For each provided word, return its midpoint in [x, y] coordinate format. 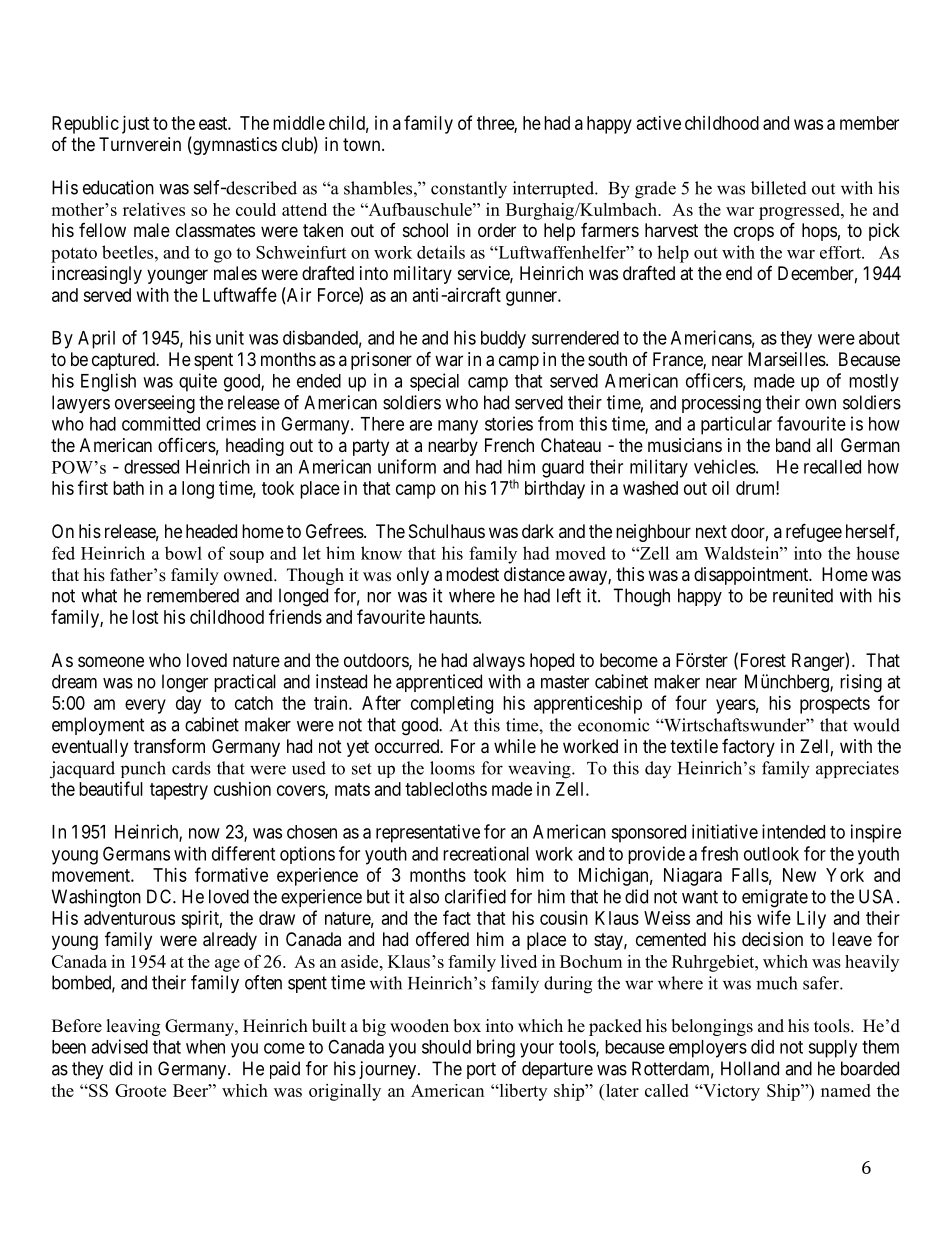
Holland [750, 1068]
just [136, 125]
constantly [469, 190]
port [481, 1070]
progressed [801, 211]
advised [119, 1046]
